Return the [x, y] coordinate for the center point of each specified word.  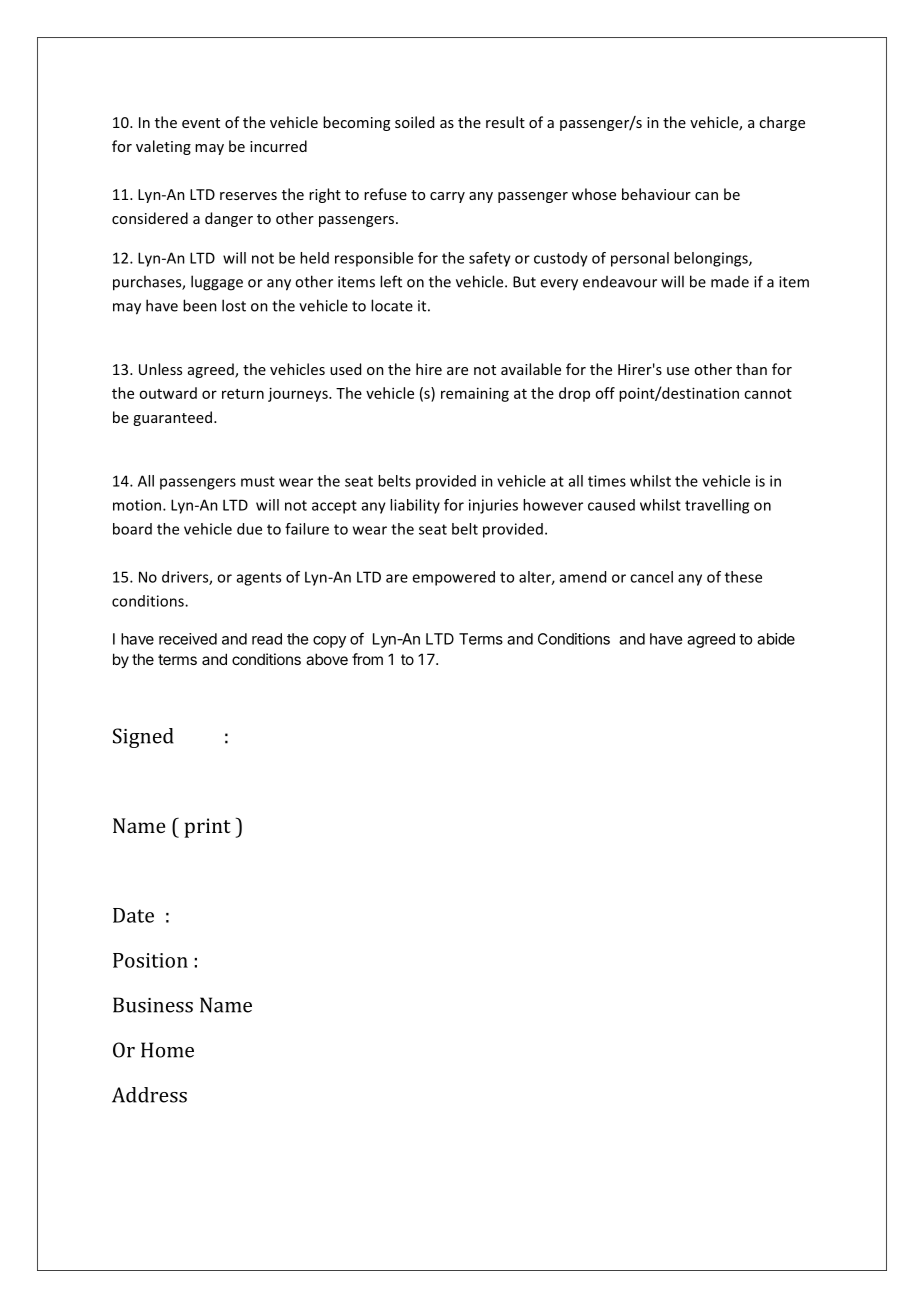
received [188, 639]
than [751, 369]
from [367, 659]
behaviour [656, 194]
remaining [475, 394]
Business [153, 1005]
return [243, 394]
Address [149, 1095]
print [207, 828]
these [743, 577]
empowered [453, 578]
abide [776, 639]
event [201, 123]
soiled [414, 122]
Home [167, 1050]
